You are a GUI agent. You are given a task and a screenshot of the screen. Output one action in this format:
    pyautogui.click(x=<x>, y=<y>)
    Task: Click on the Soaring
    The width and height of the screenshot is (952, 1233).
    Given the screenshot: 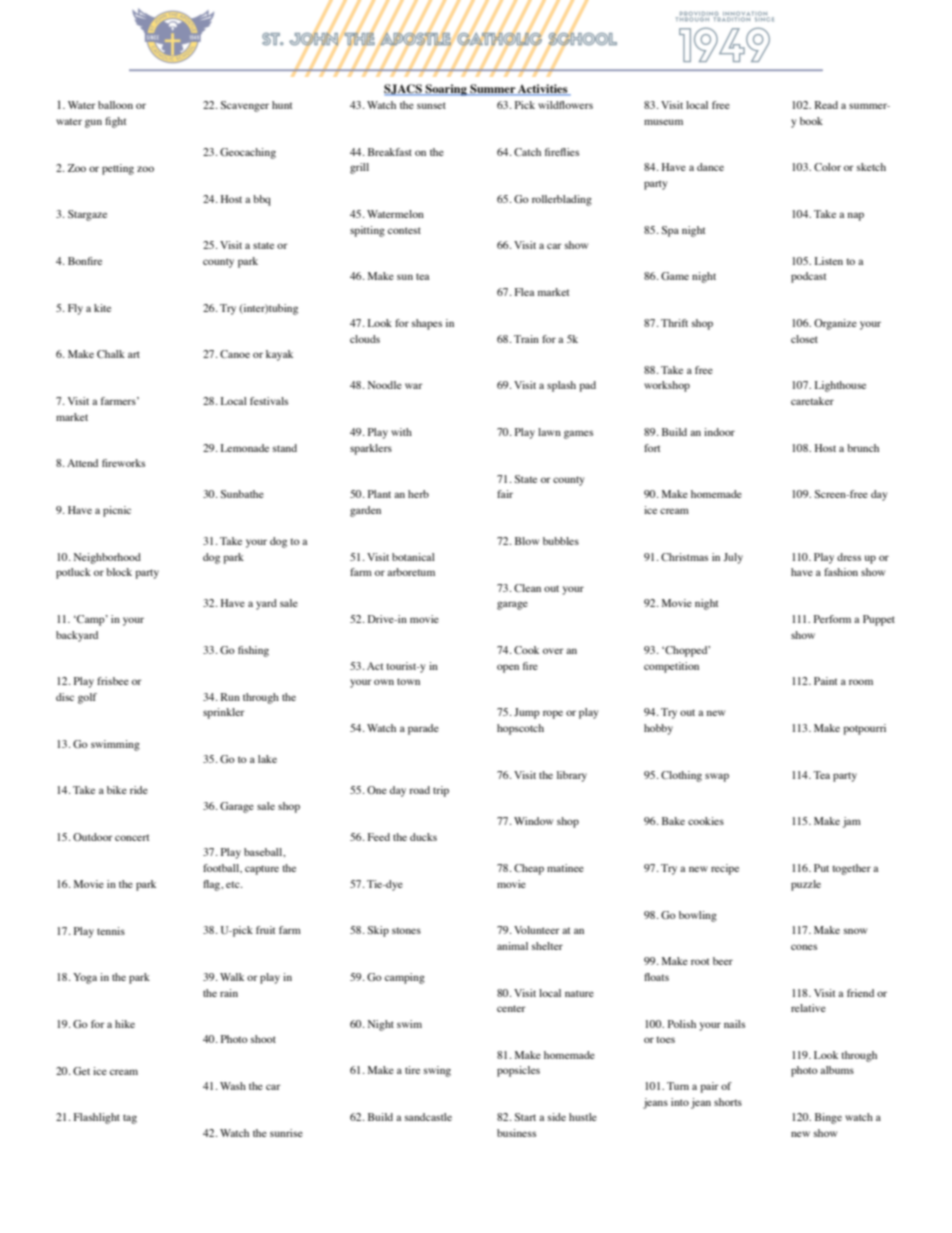 What is the action you would take?
    pyautogui.click(x=446, y=90)
